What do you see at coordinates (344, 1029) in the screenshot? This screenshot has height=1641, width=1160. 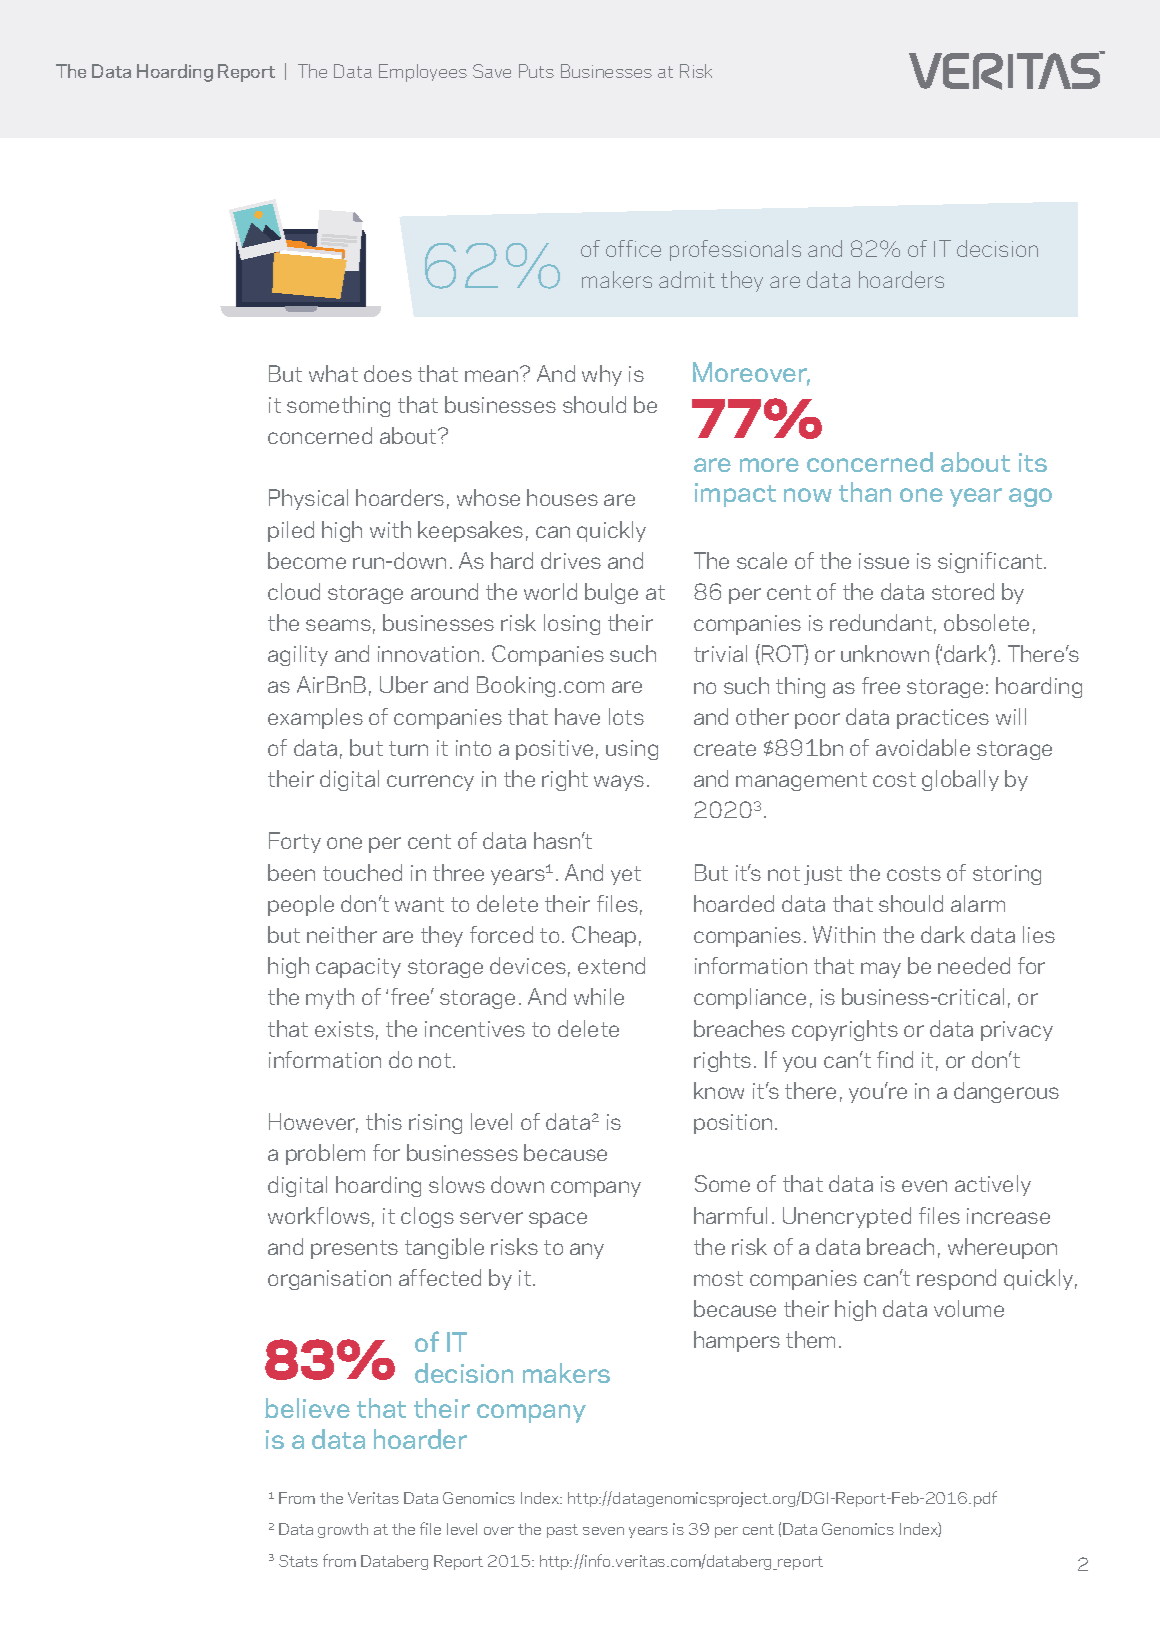 I see `exists` at bounding box center [344, 1029].
